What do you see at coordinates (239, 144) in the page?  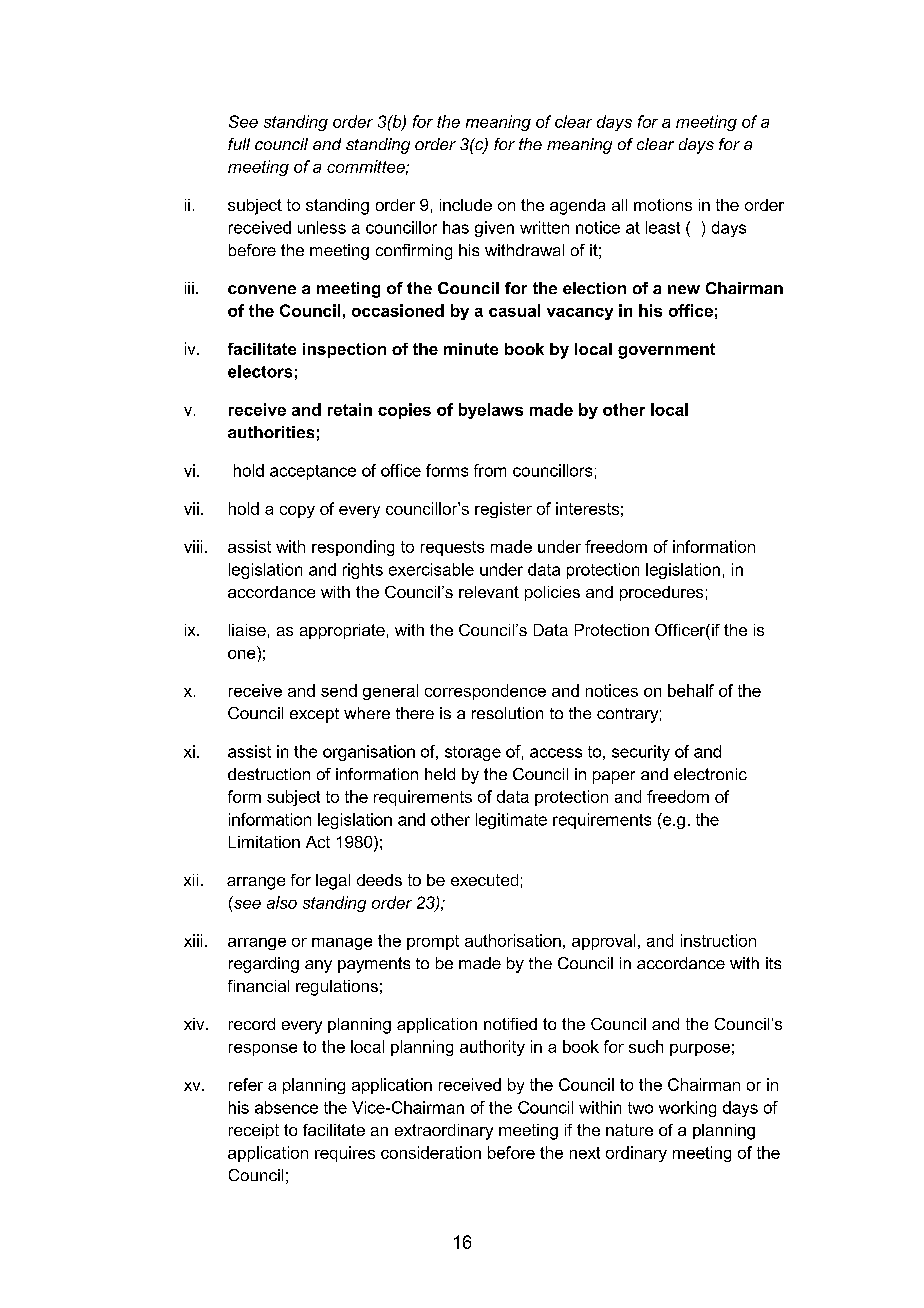 I see `full` at bounding box center [239, 144].
